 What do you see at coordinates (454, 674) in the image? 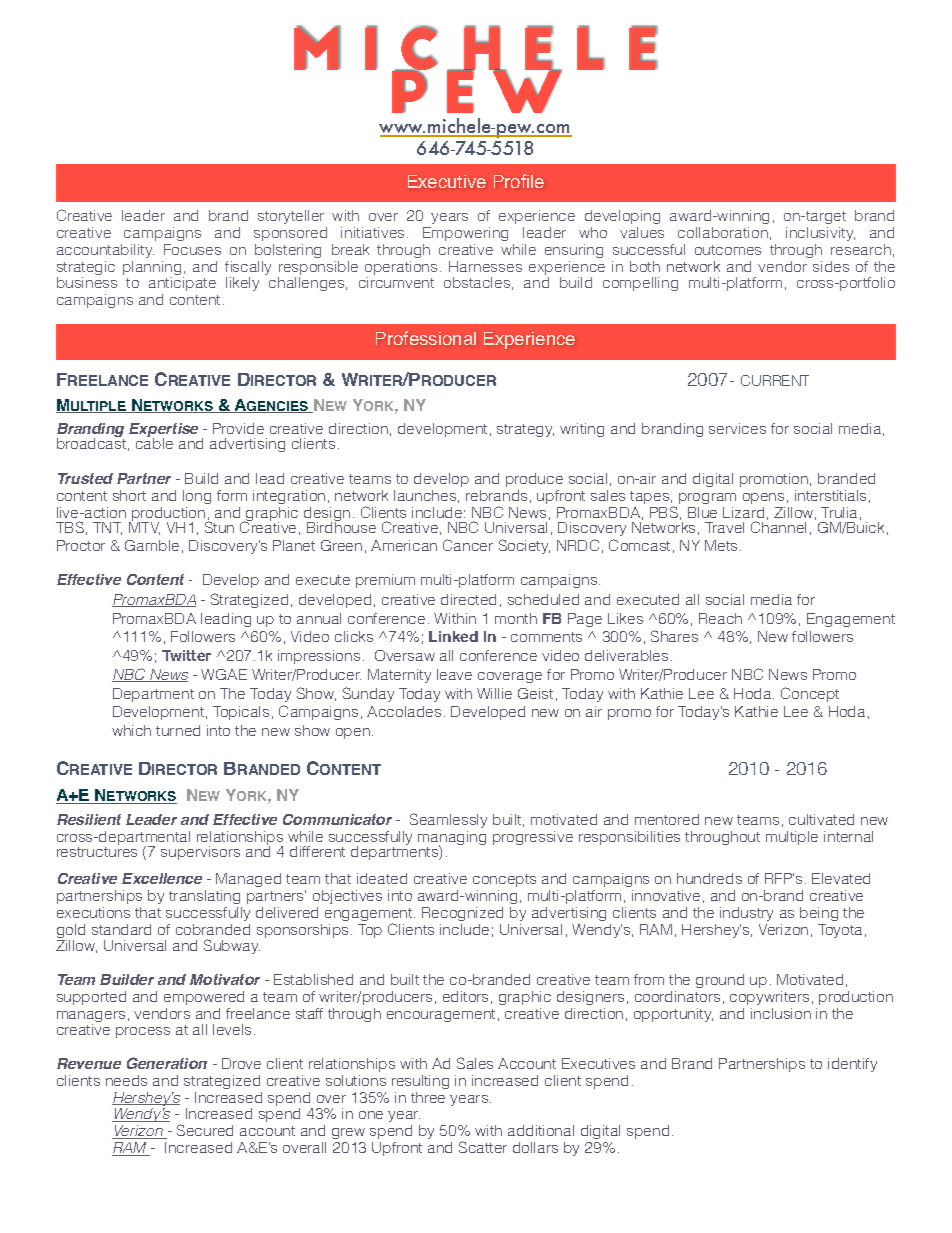
I see `leave` at bounding box center [454, 674].
